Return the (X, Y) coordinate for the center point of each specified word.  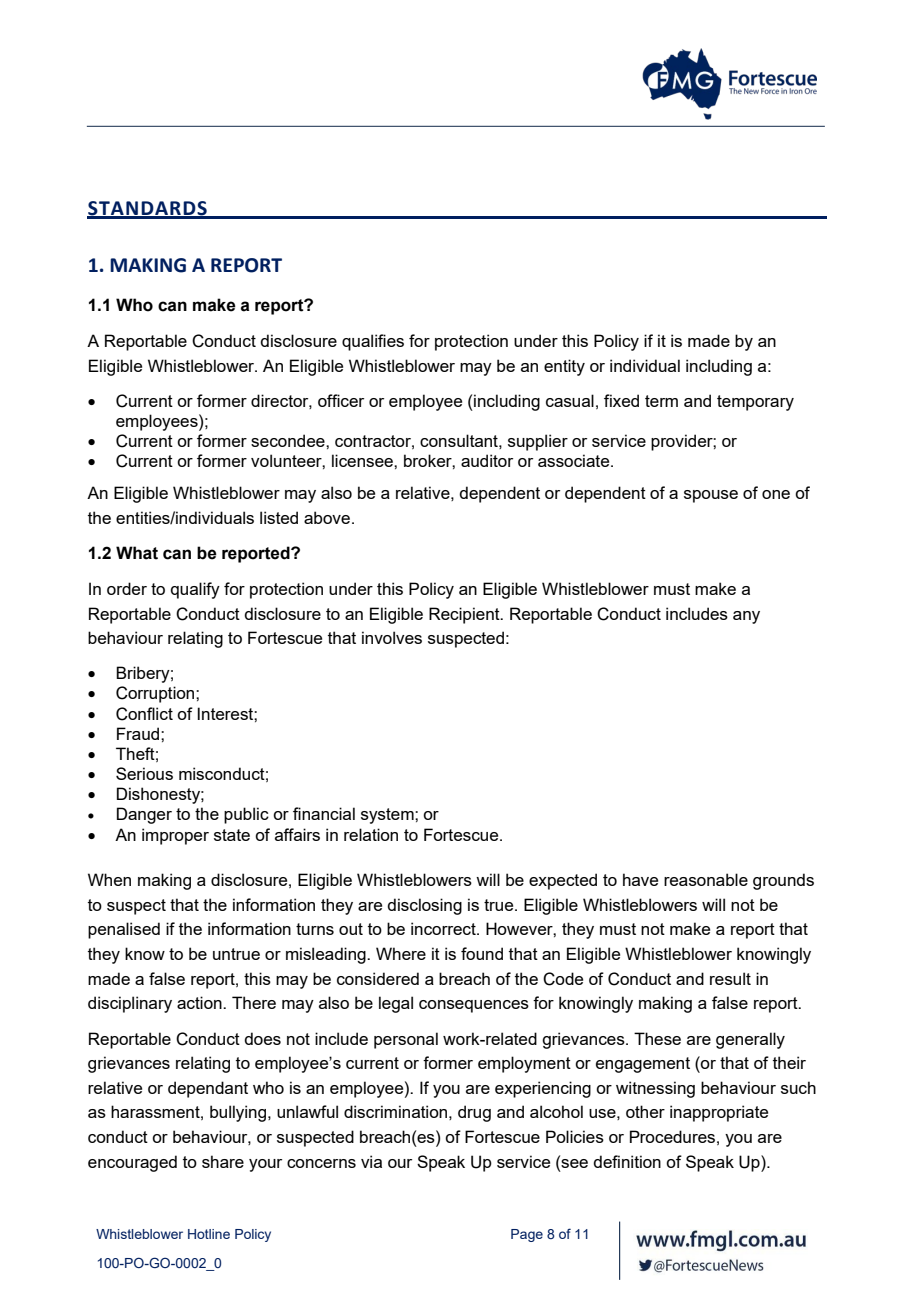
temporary (755, 403)
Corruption (156, 694)
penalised (124, 930)
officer (341, 400)
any (746, 617)
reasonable (706, 879)
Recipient (465, 615)
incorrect (444, 928)
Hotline (209, 1234)
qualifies (373, 342)
